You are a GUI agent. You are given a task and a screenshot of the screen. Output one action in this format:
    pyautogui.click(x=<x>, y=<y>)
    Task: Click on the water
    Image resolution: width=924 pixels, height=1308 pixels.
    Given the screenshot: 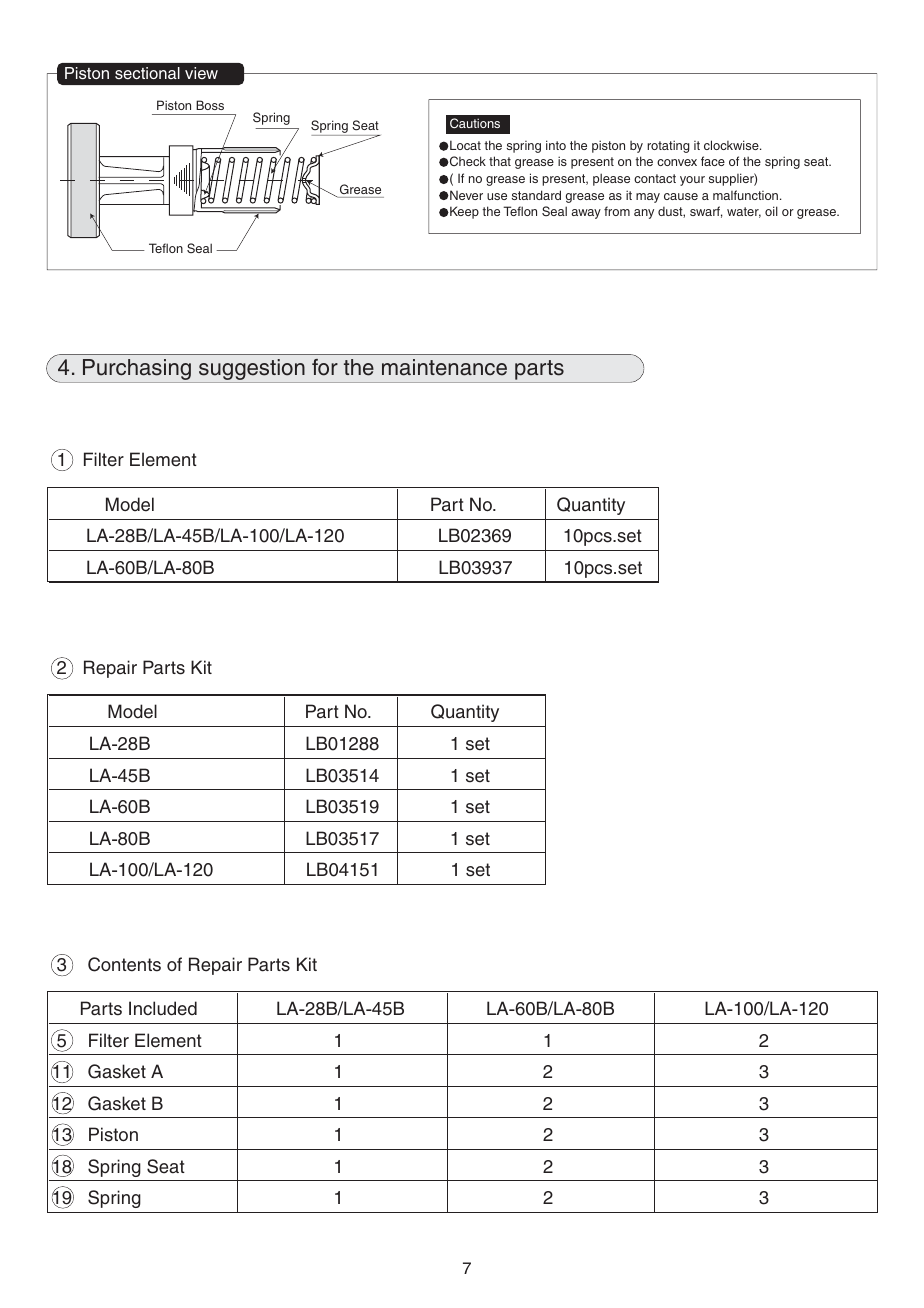 What is the action you would take?
    pyautogui.click(x=744, y=212)
